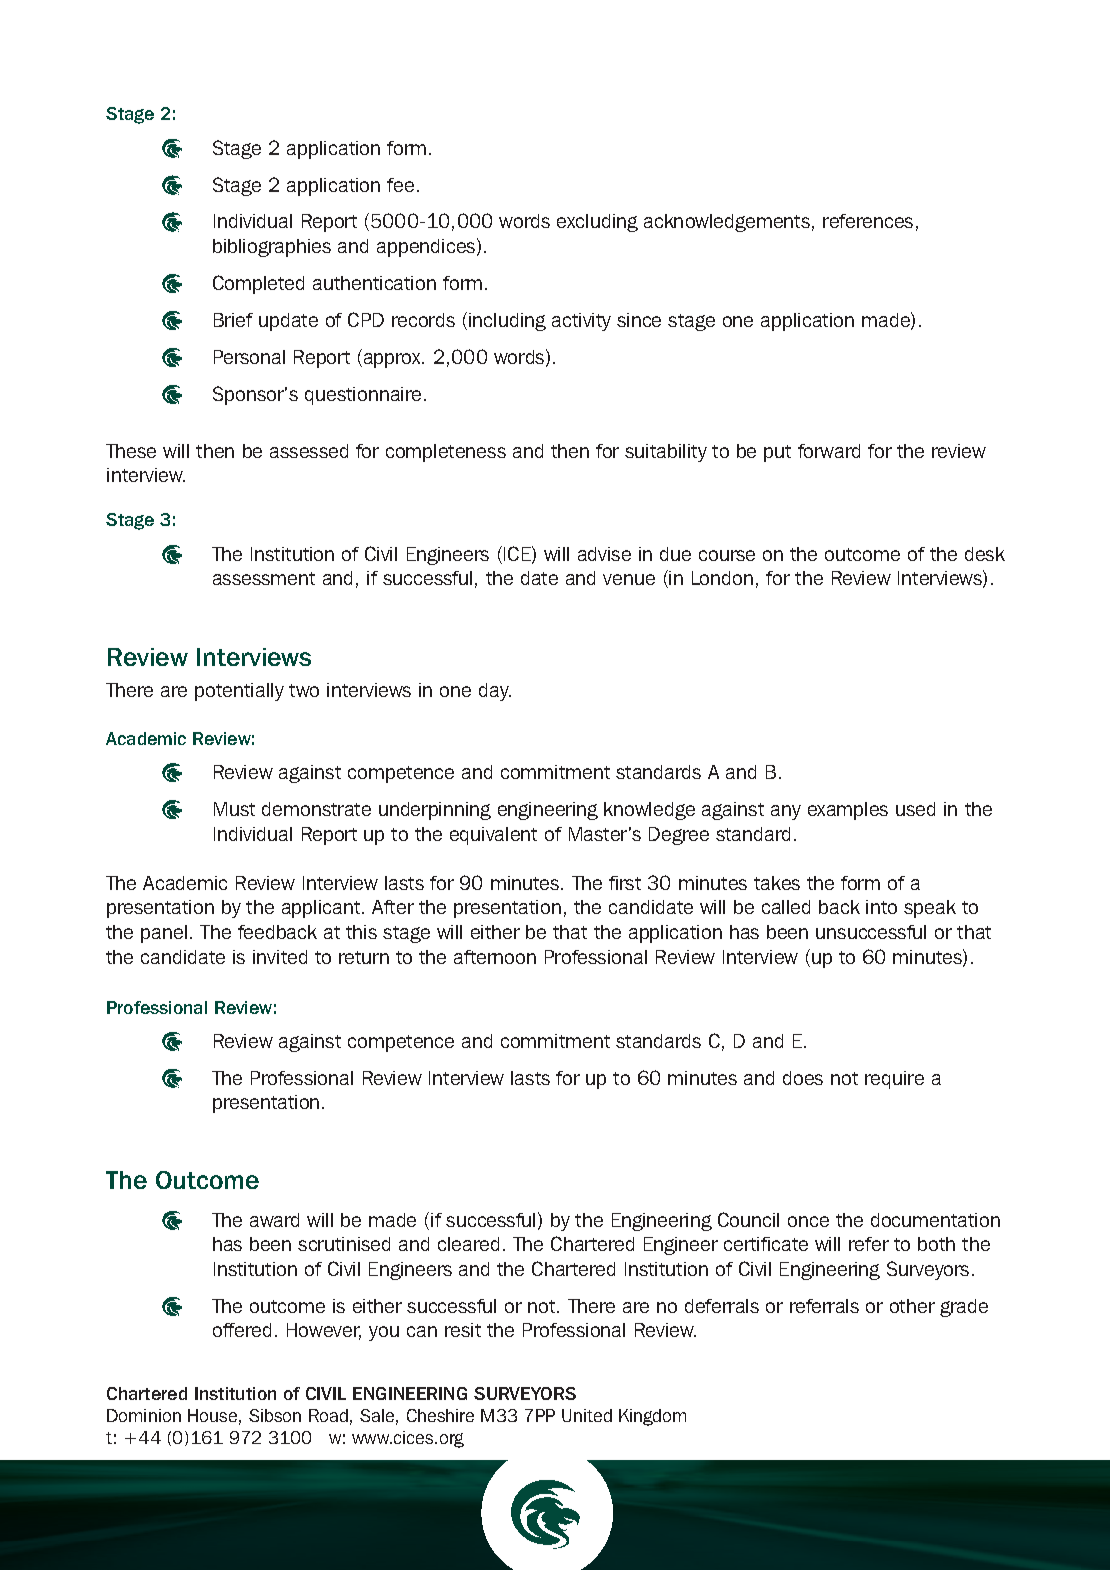  Describe the element at coordinates (597, 223) in the document. I see `excluding` at that location.
